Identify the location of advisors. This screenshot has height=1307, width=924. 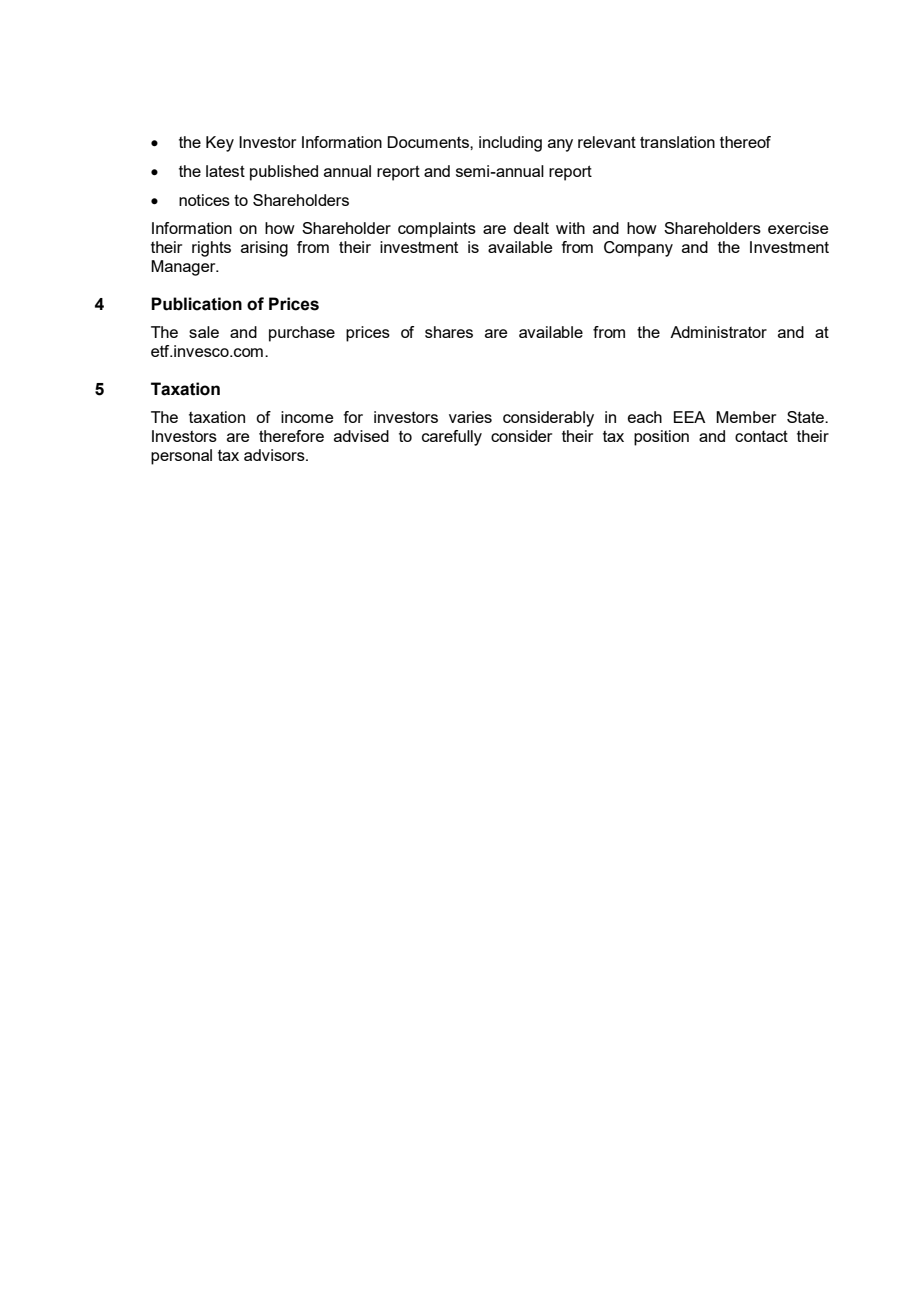
(275, 455).
